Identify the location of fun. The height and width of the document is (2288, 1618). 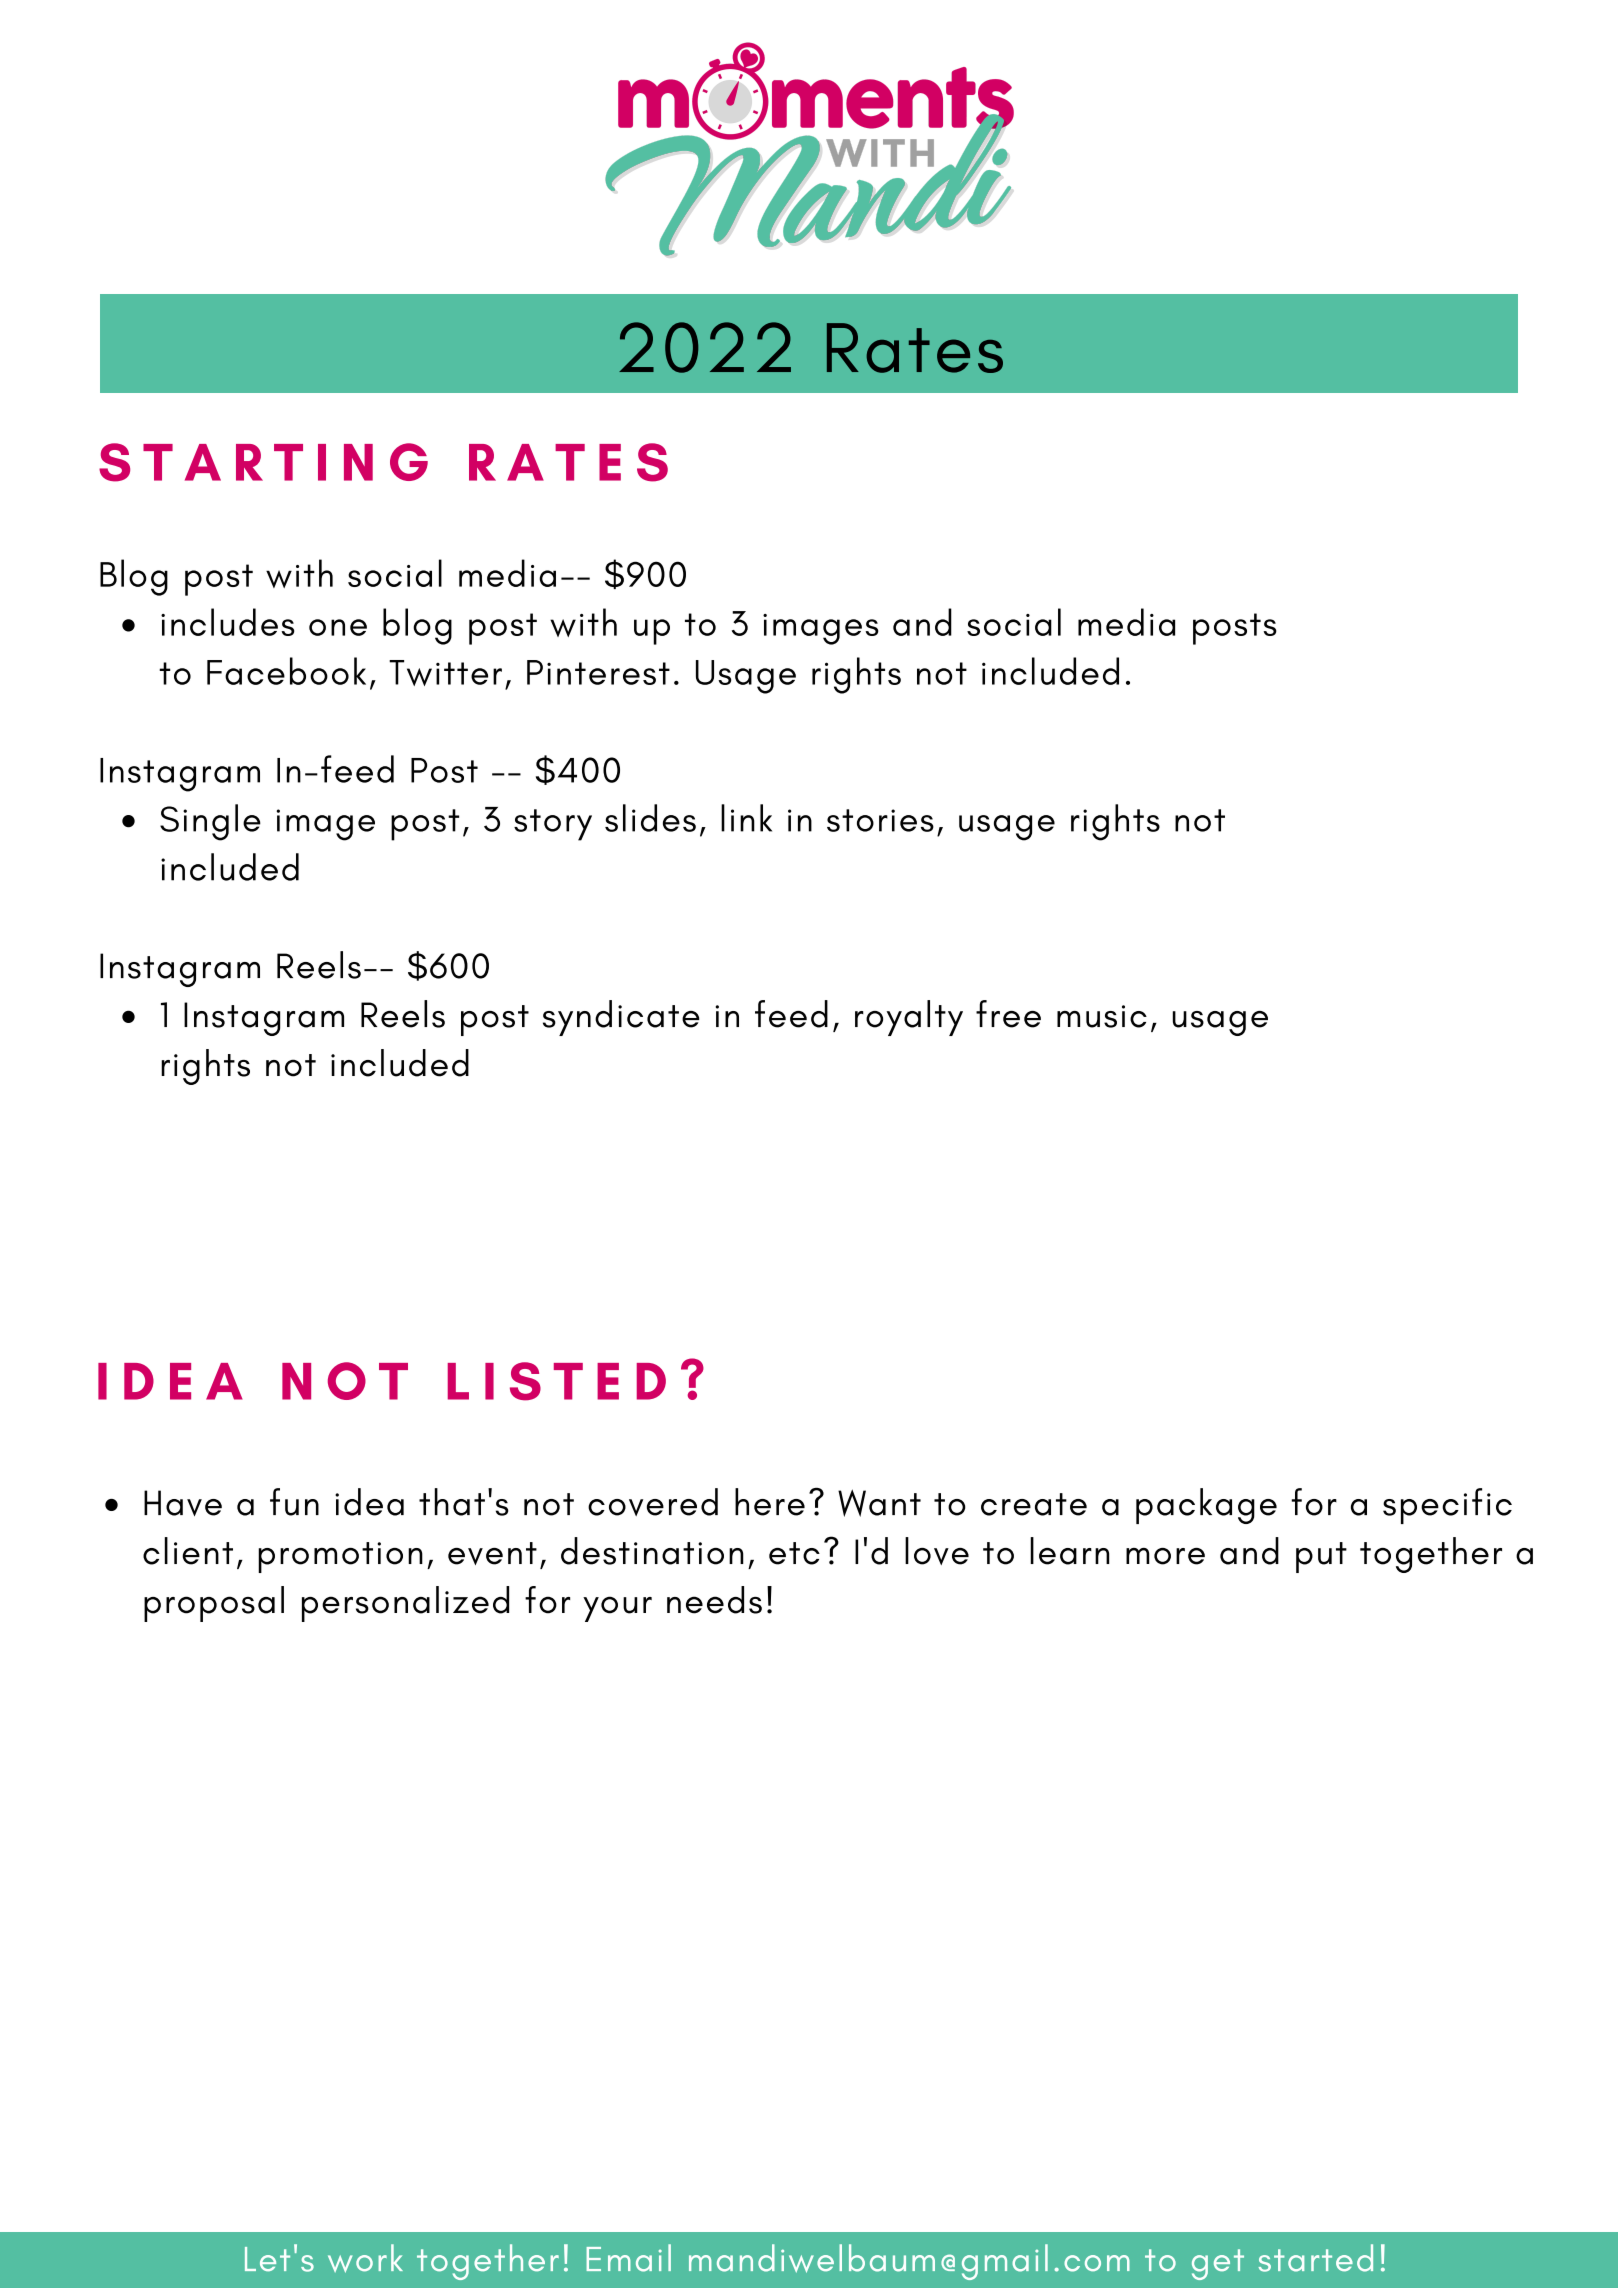
(294, 1502).
